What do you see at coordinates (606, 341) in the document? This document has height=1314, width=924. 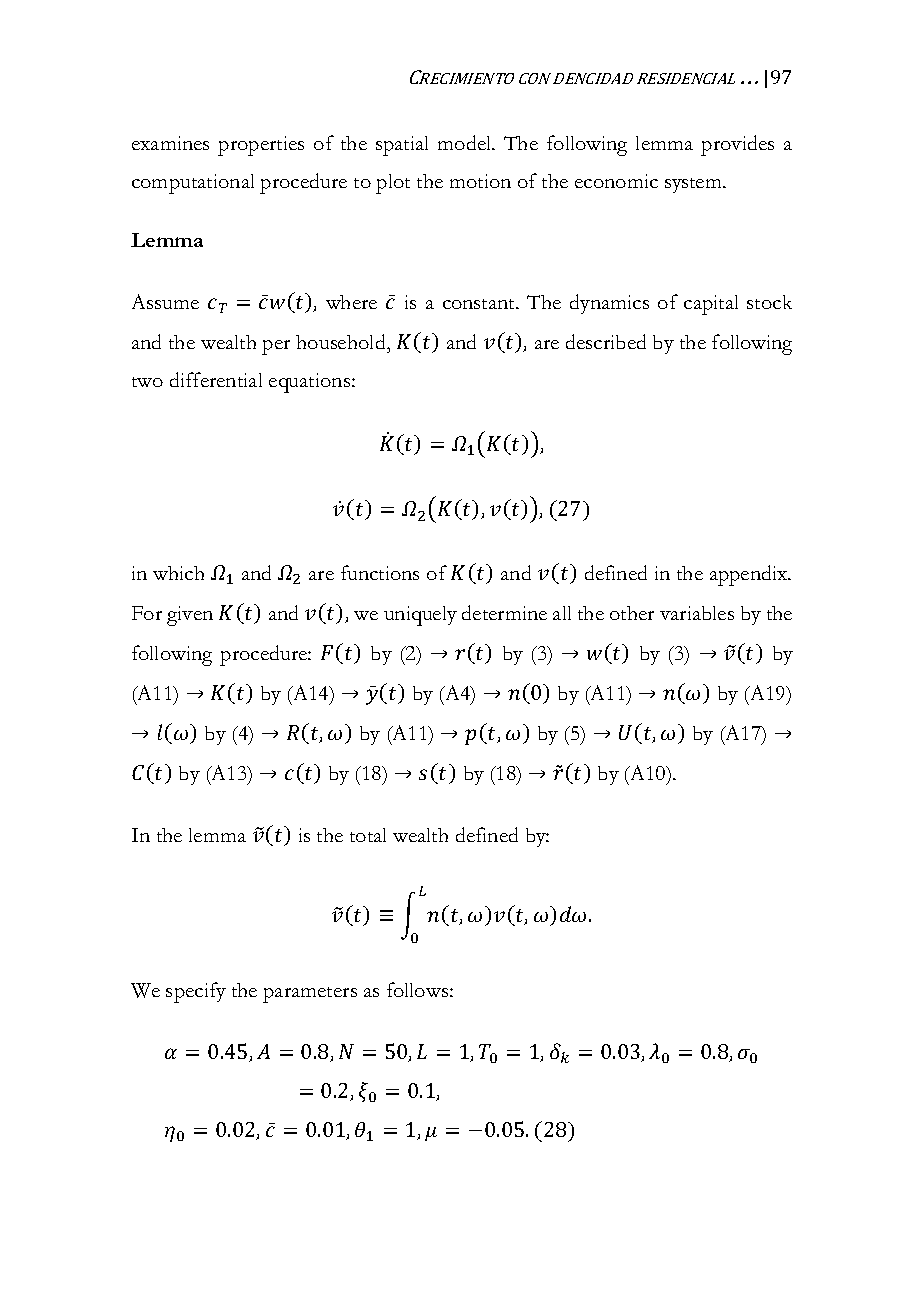 I see `described` at bounding box center [606, 341].
